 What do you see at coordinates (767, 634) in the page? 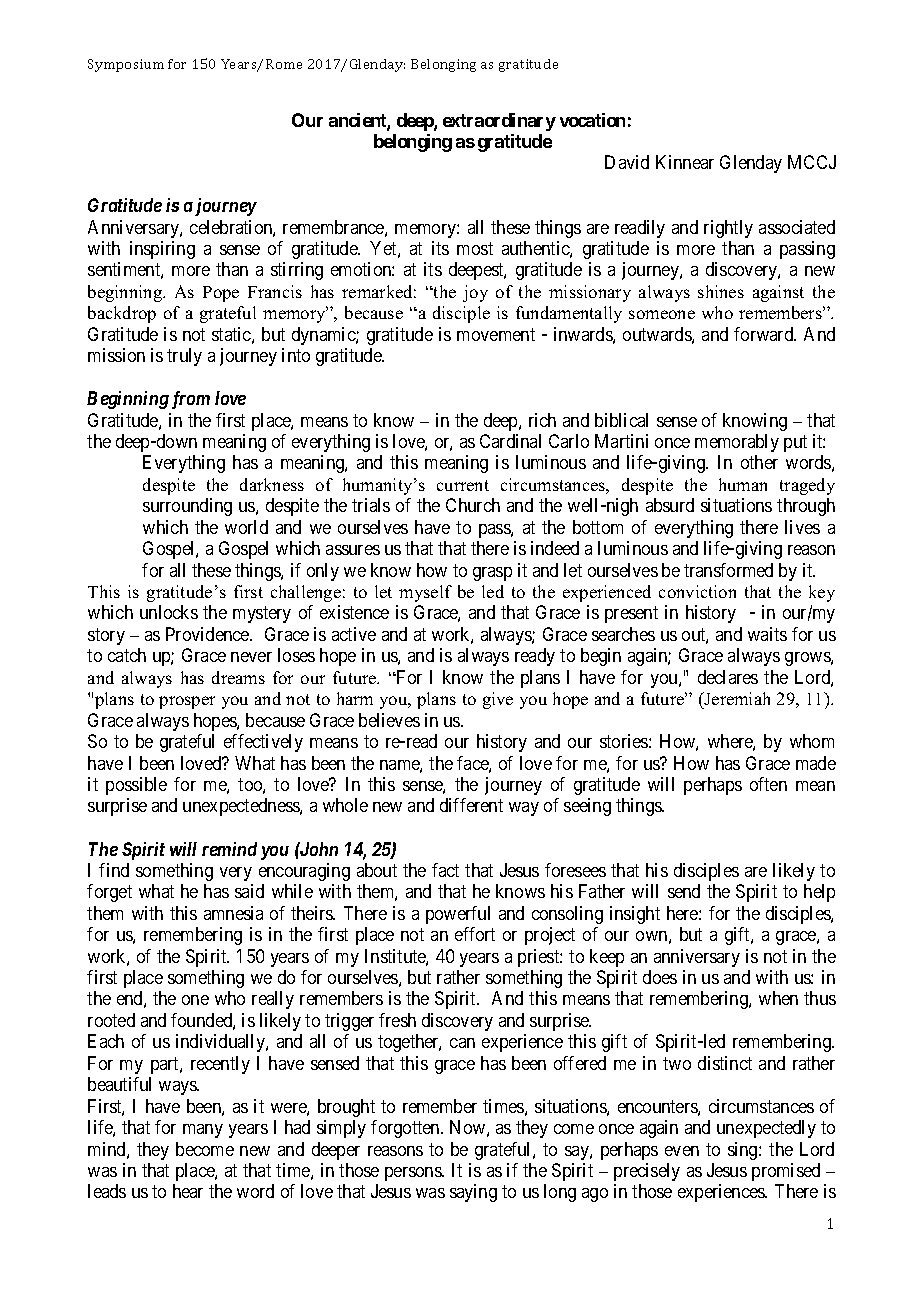
I see `waits` at bounding box center [767, 634].
